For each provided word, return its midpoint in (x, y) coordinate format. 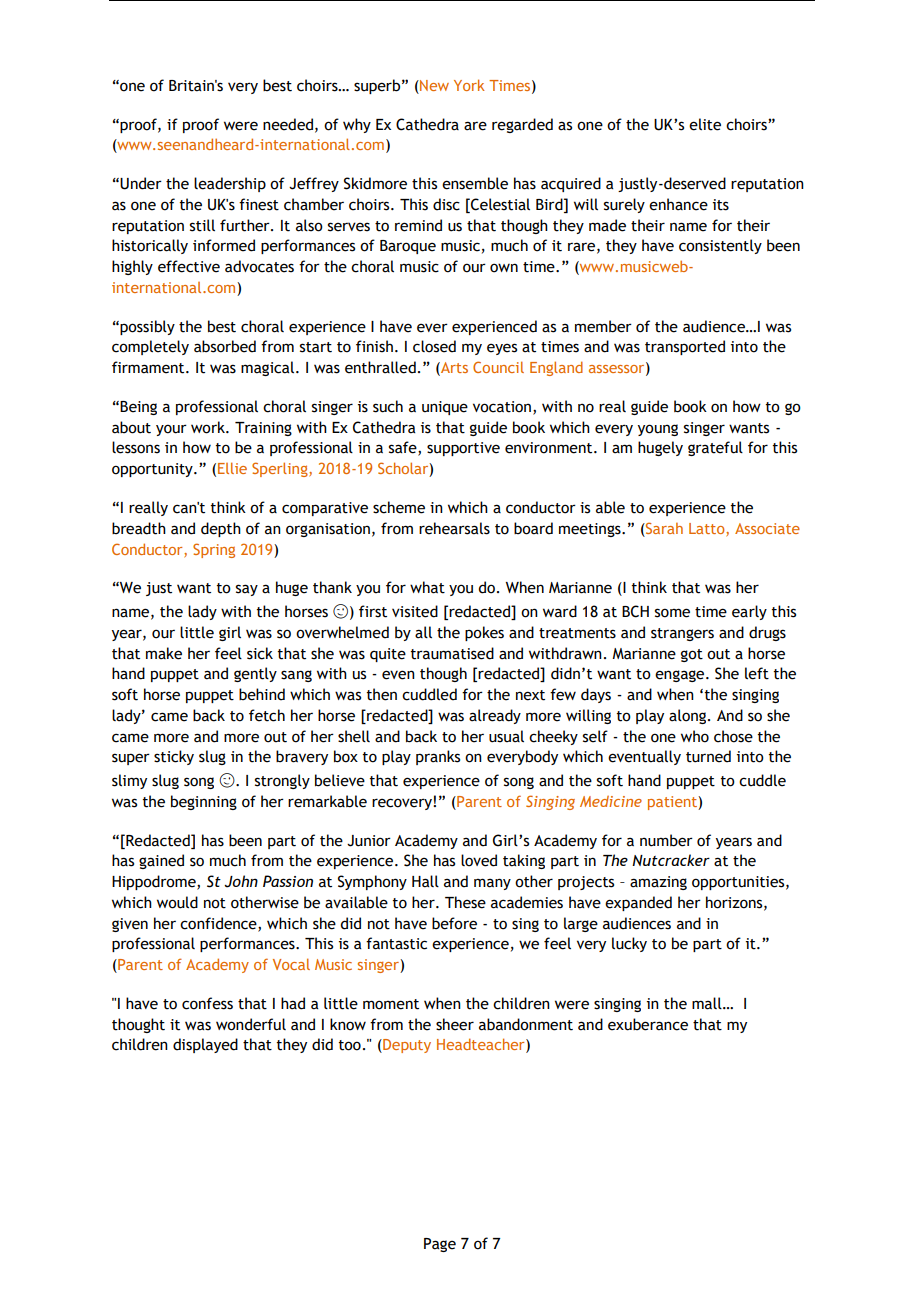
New (433, 85)
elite (705, 124)
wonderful (251, 1024)
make (164, 653)
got (692, 655)
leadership (230, 184)
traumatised (452, 653)
